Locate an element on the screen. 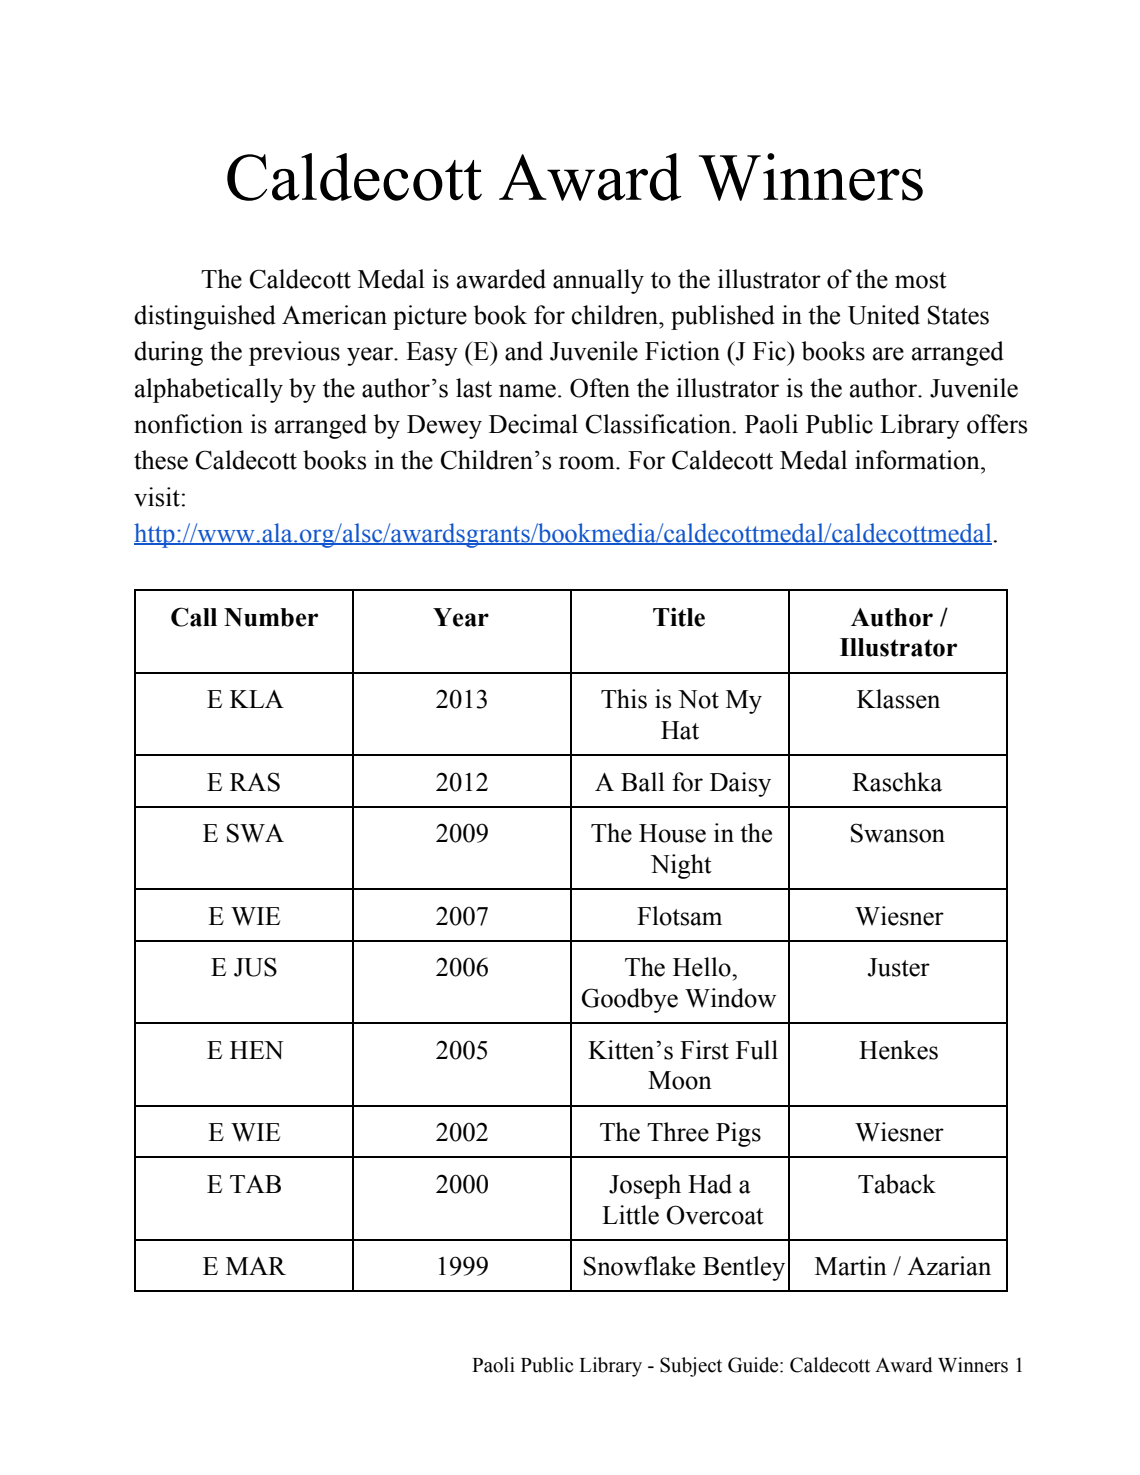  Martin is located at coordinates (851, 1266).
